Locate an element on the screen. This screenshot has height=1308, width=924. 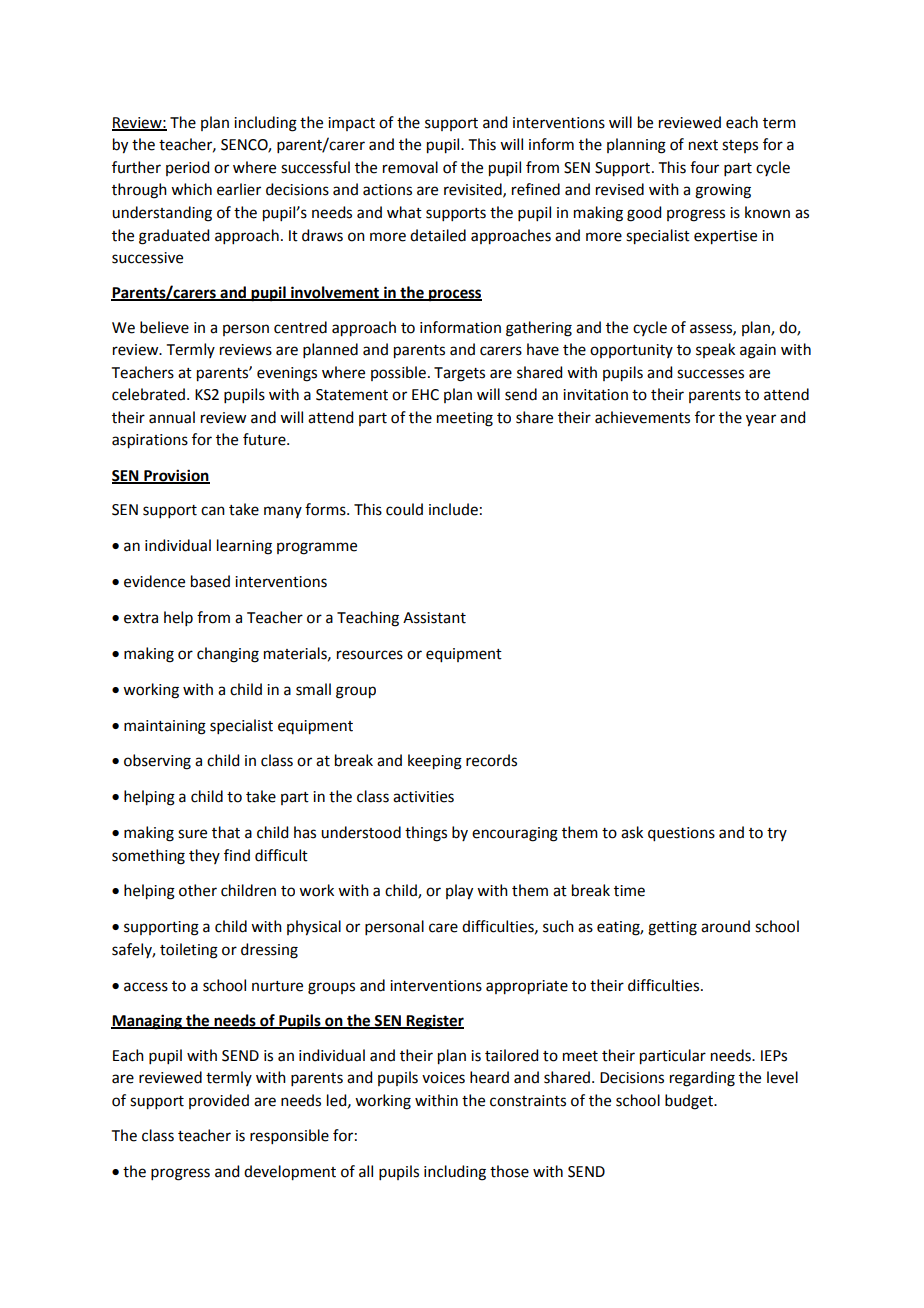
period is located at coordinates (187, 168).
